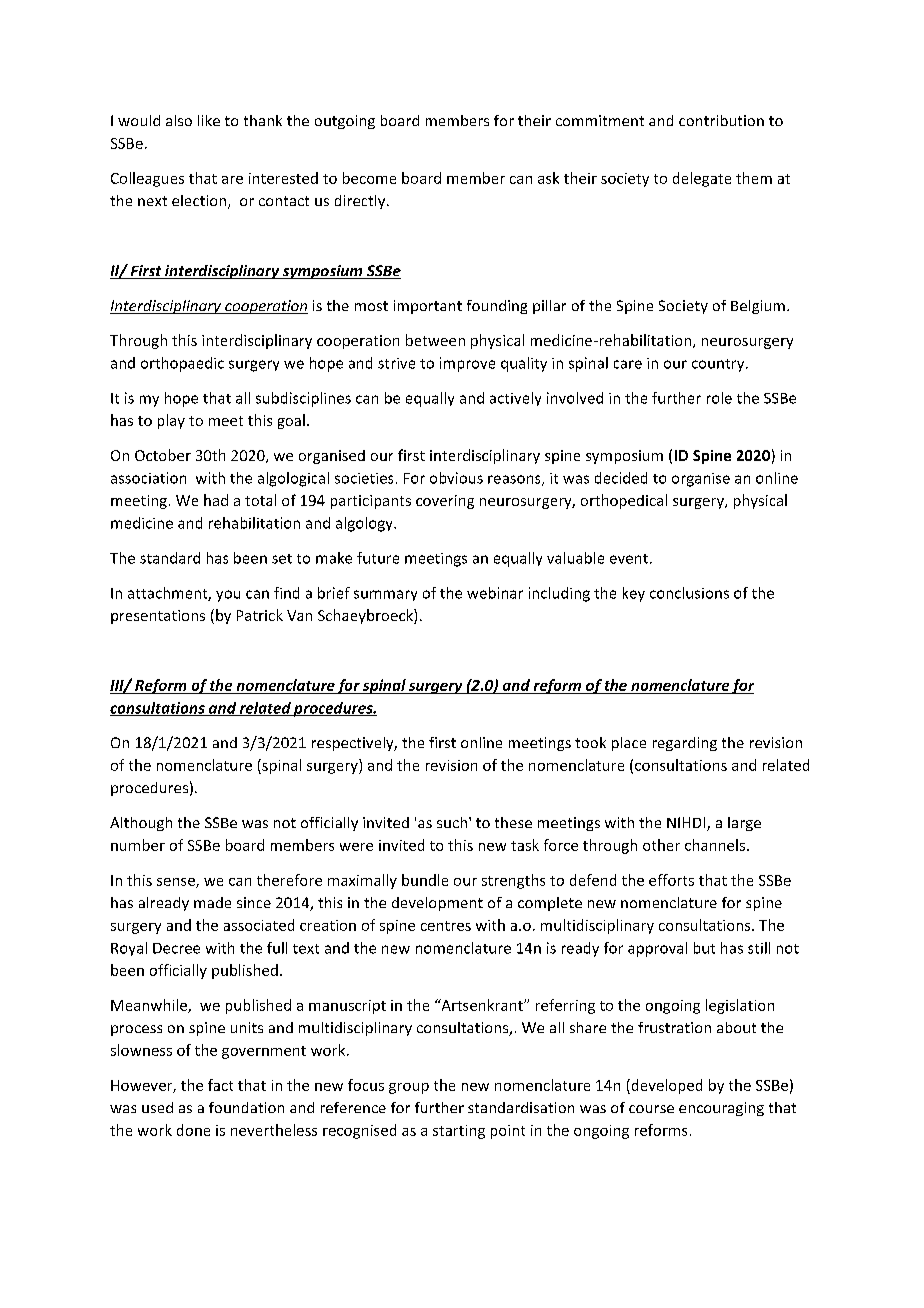 This document has width=924, height=1308. What do you see at coordinates (209, 120) in the document?
I see `like` at bounding box center [209, 120].
